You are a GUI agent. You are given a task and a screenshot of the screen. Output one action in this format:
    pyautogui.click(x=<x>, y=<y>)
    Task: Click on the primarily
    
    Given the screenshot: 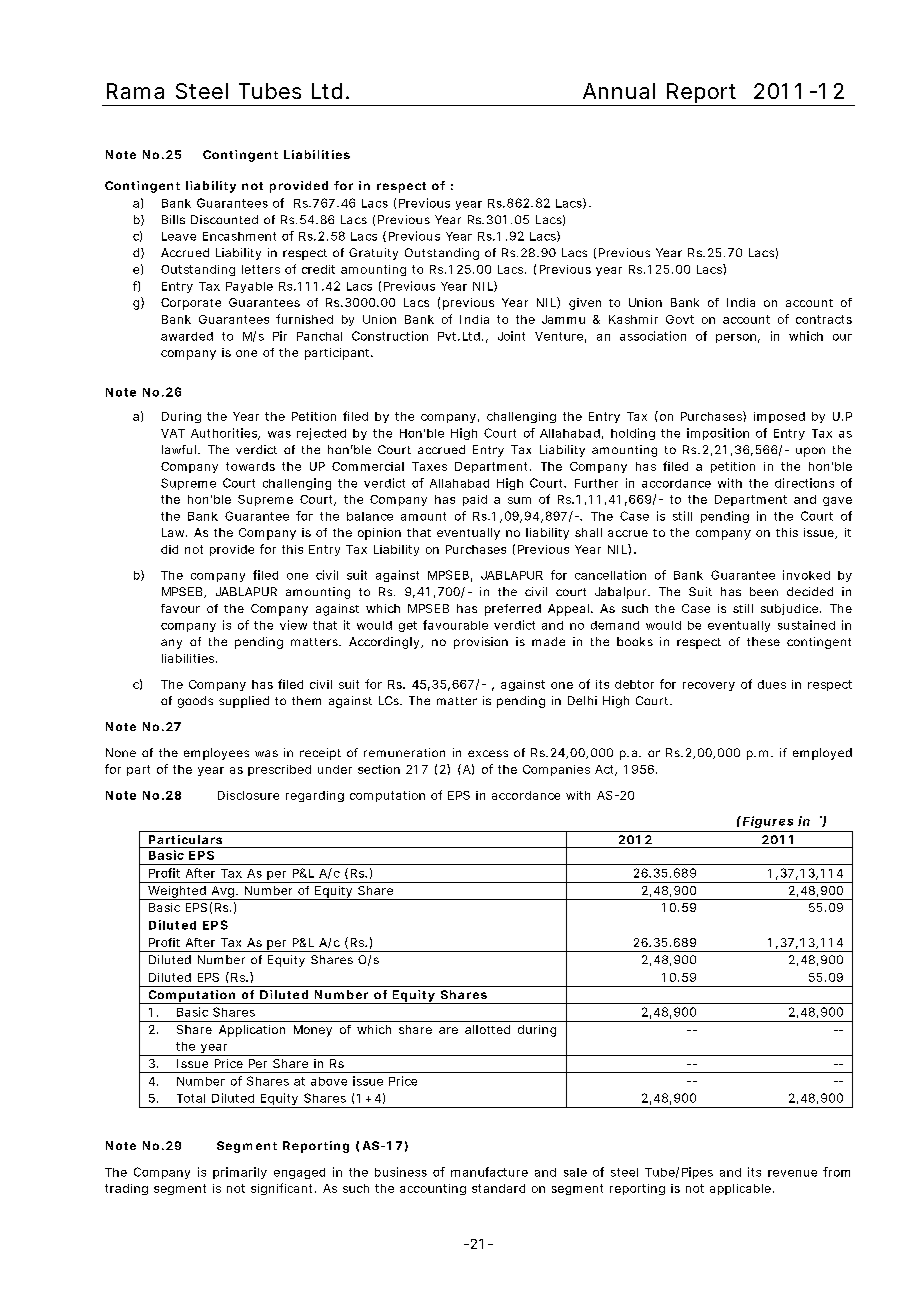 What is the action you would take?
    pyautogui.click(x=240, y=1173)
